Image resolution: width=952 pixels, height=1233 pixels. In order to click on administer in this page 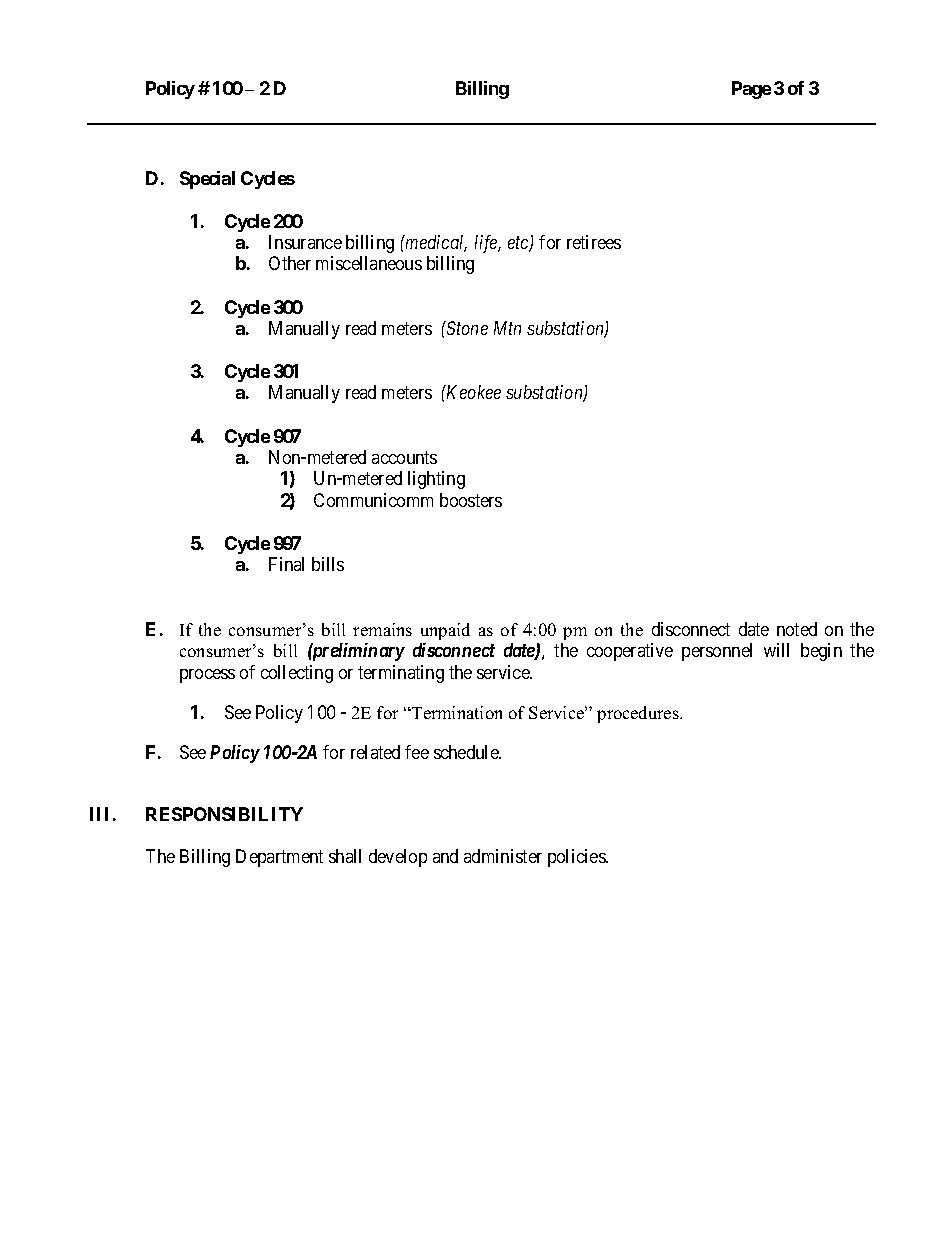, I will do `click(503, 856)`.
